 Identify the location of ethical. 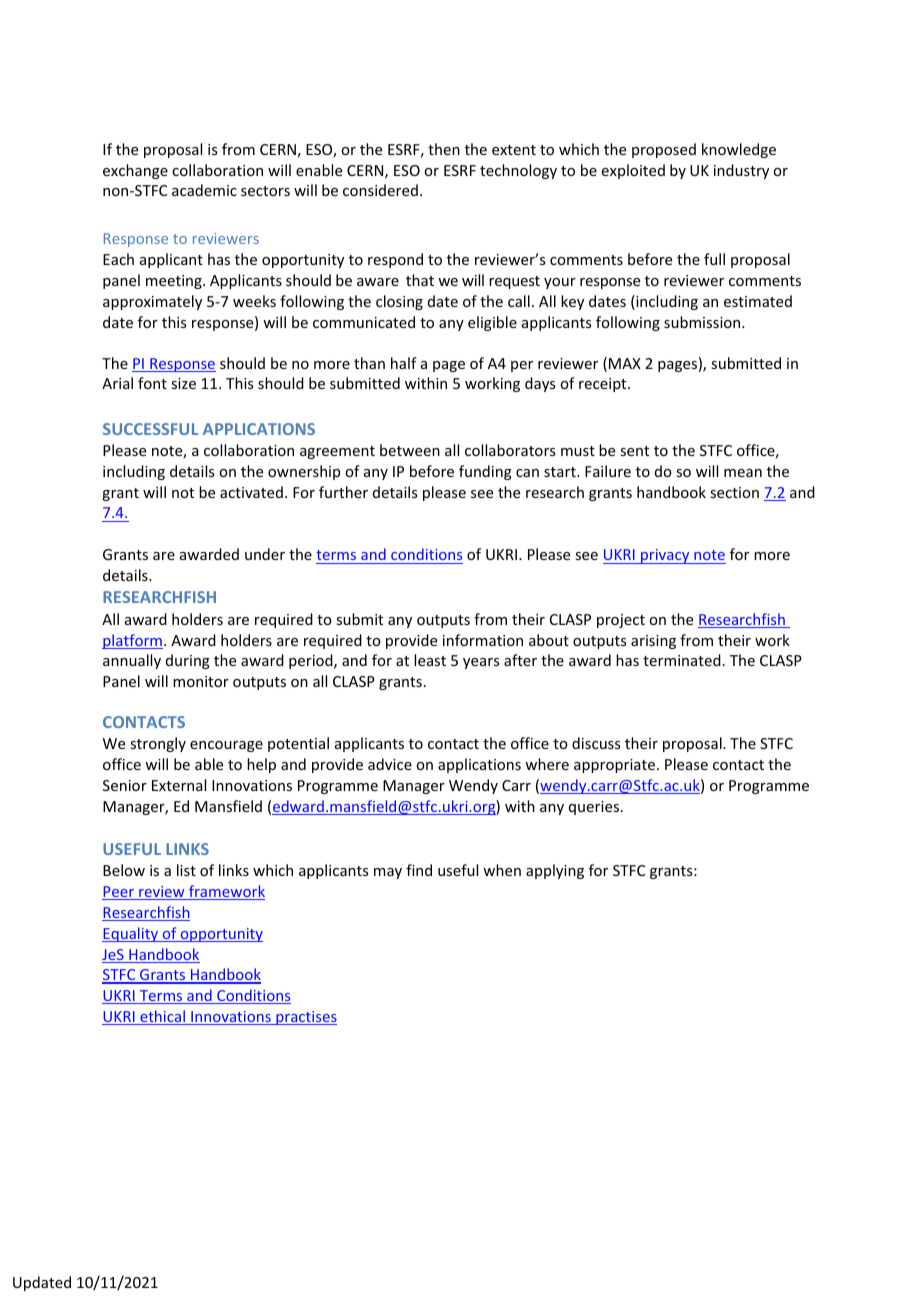
(162, 1017).
